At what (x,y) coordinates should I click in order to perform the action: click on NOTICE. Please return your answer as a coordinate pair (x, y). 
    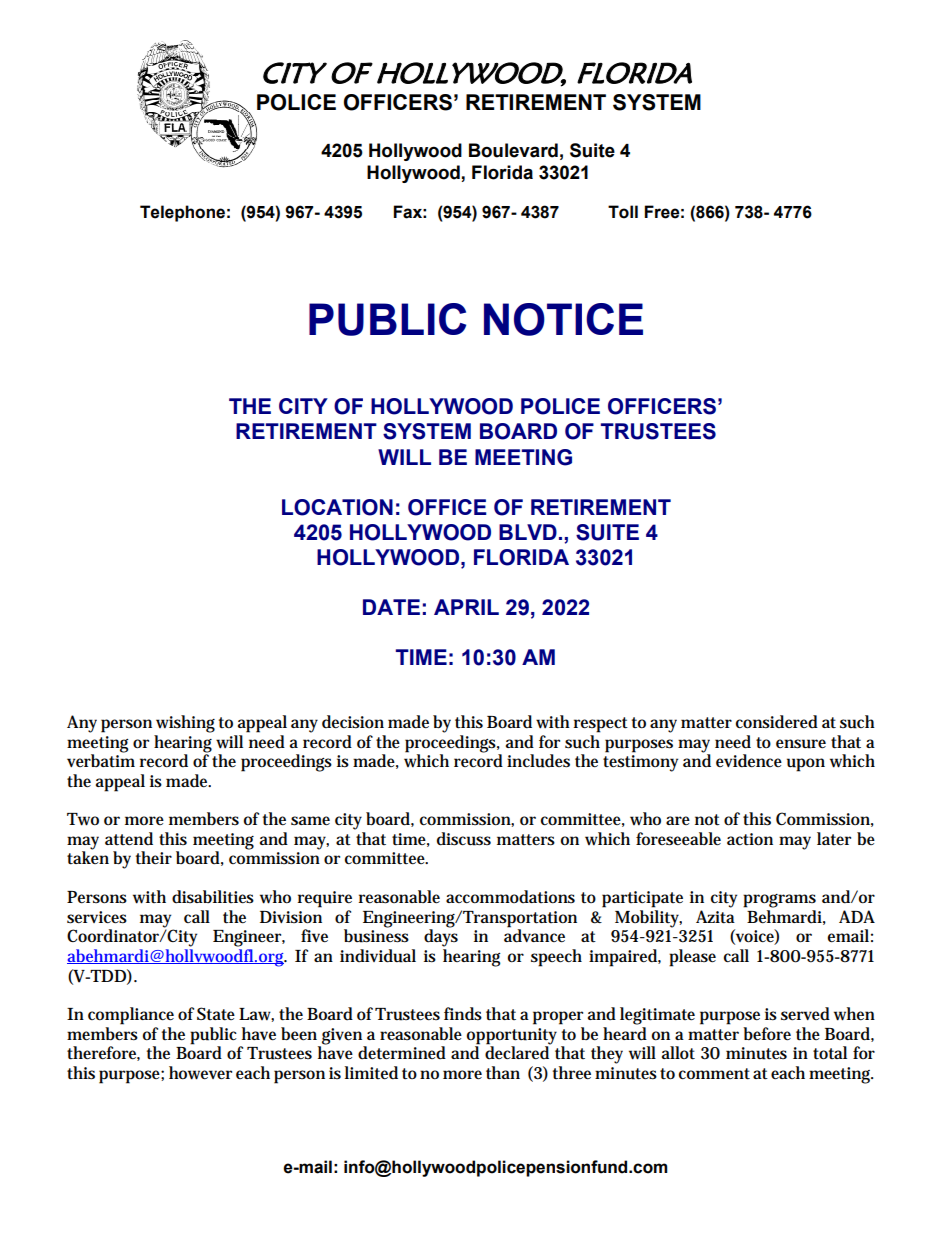
    Looking at the image, I should click on (563, 319).
